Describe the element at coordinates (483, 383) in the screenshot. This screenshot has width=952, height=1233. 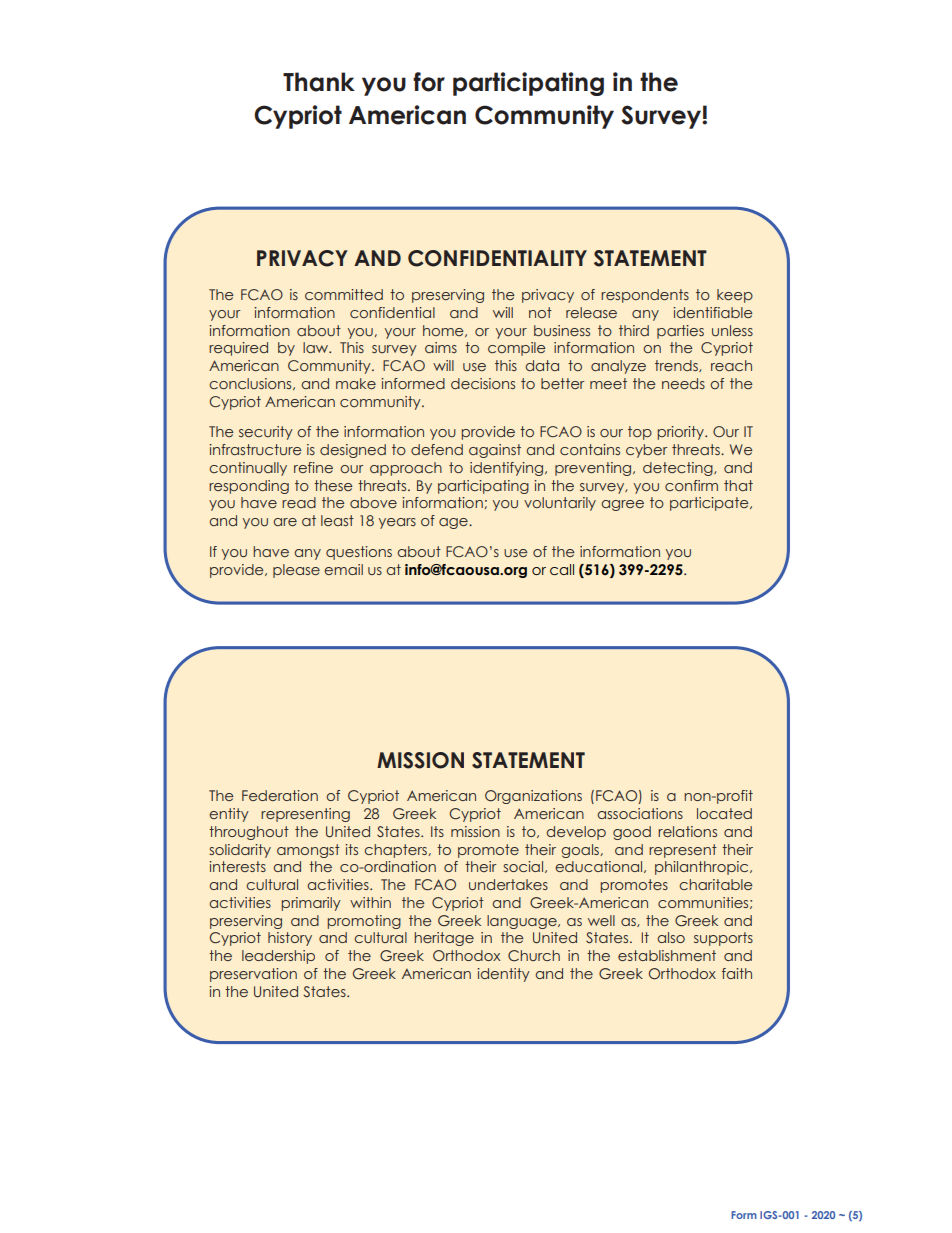
I see `decisions` at that location.
